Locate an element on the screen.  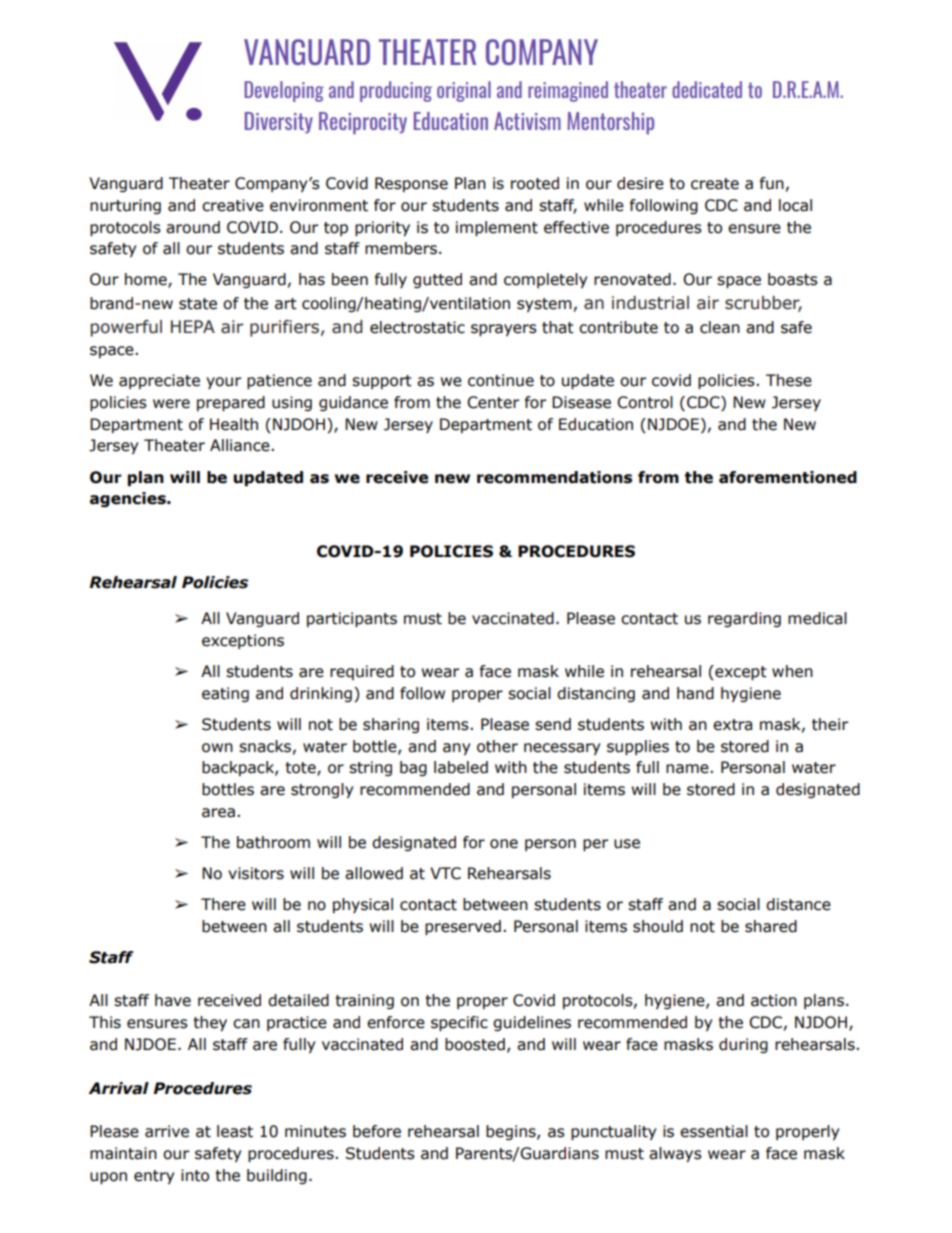
dedicated is located at coordinates (707, 89).
